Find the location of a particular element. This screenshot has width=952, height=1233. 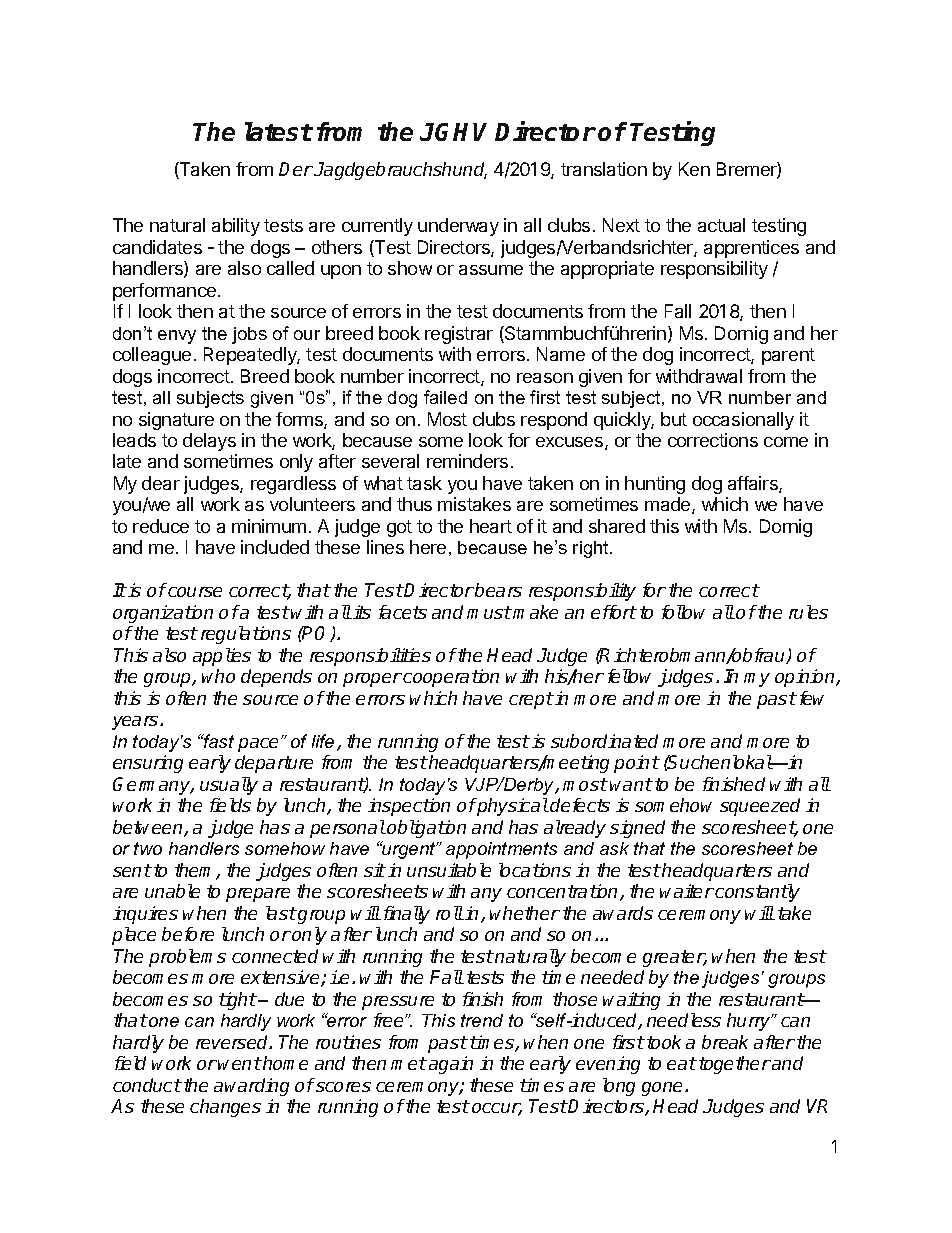

again is located at coordinates (451, 1065).
